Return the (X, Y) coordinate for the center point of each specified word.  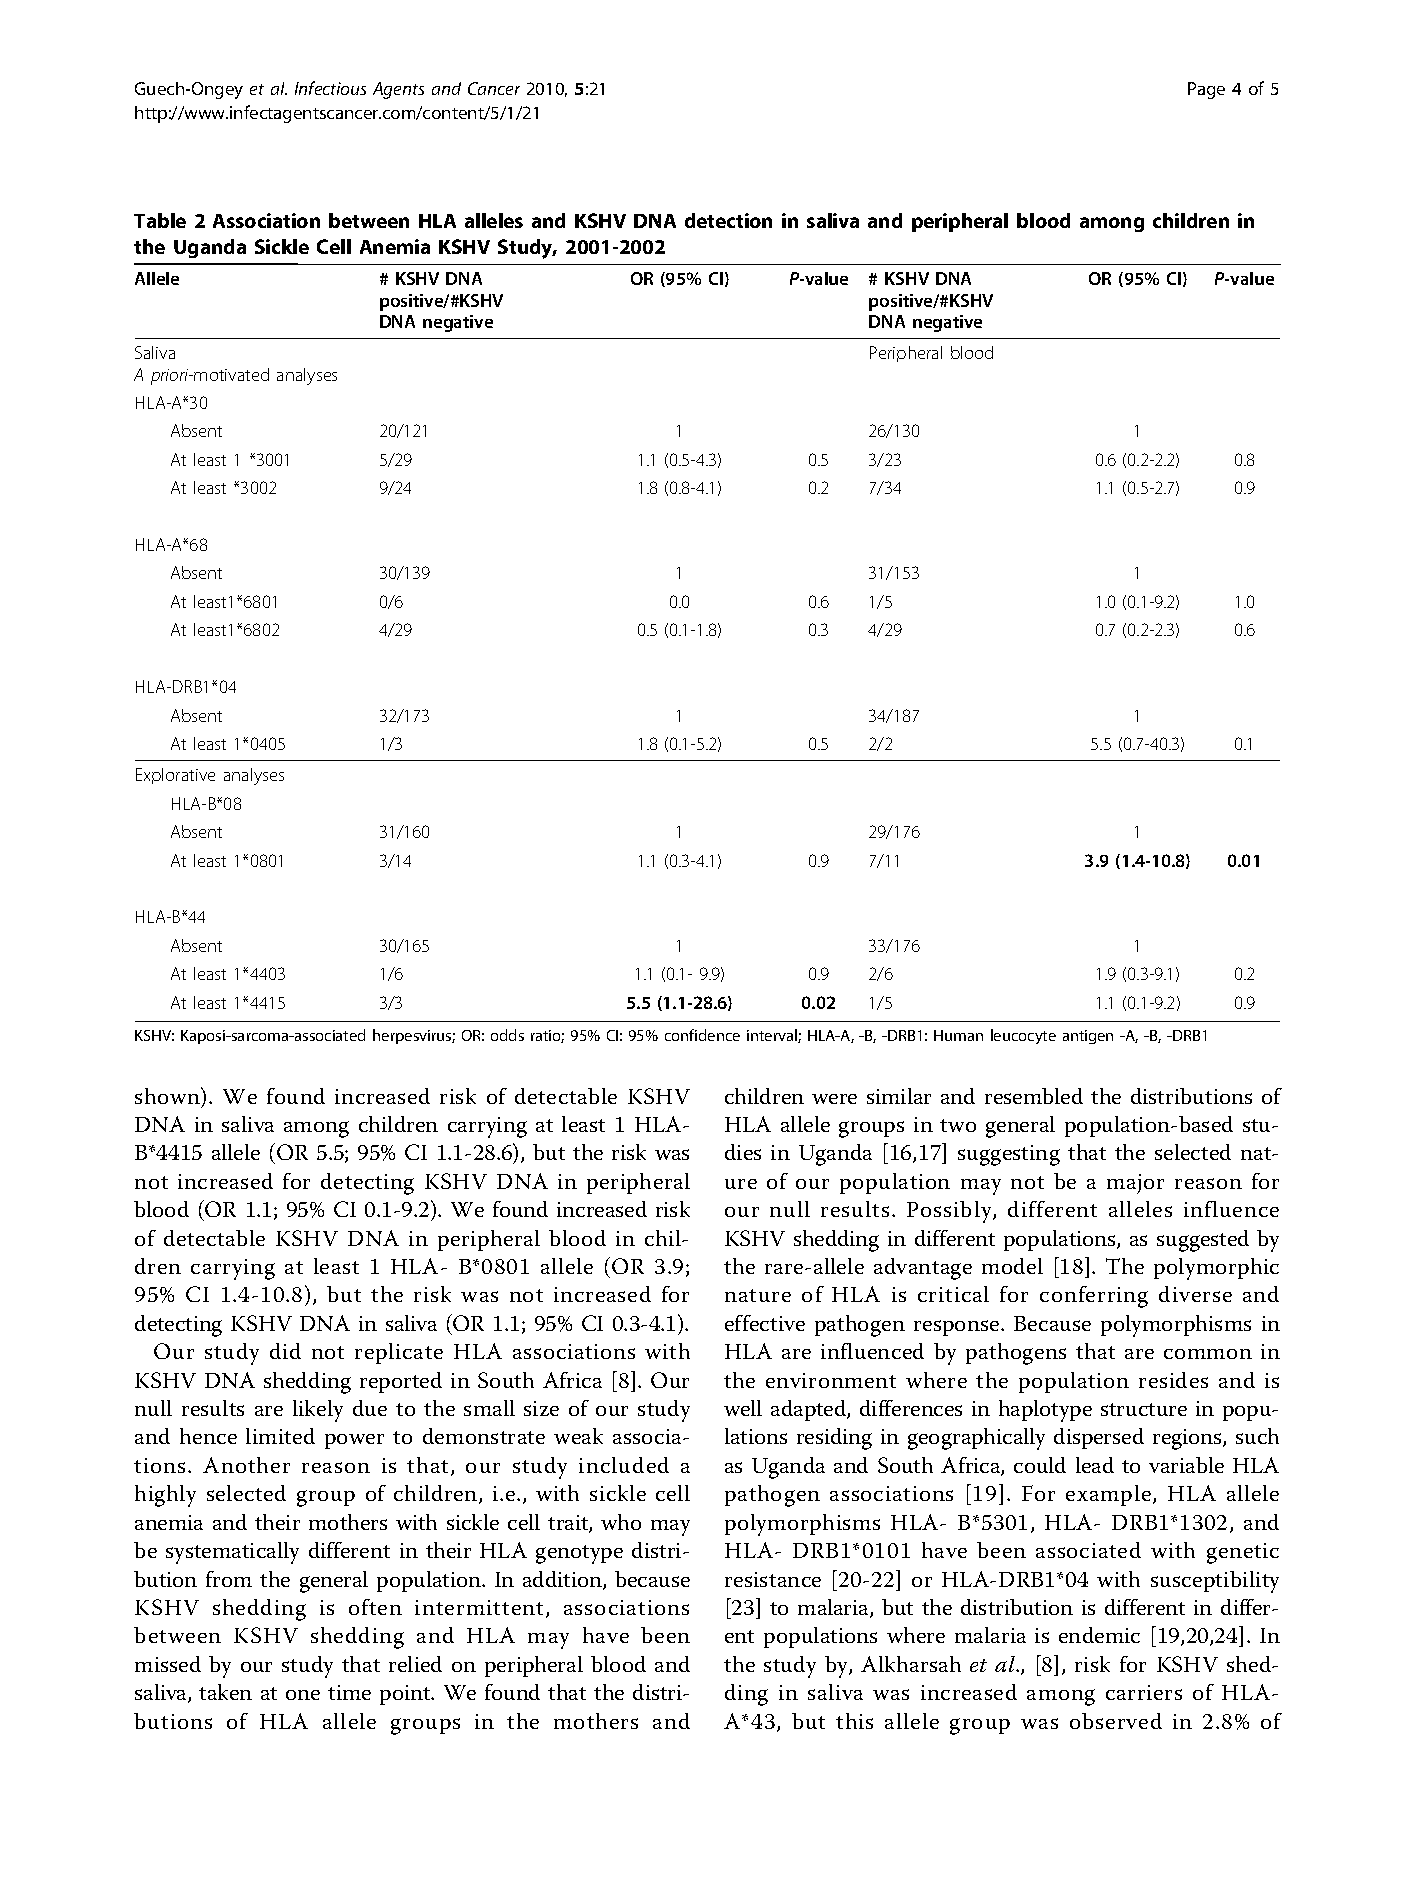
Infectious (330, 88)
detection (728, 220)
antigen (1088, 1037)
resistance (773, 1579)
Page (1206, 90)
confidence (702, 1035)
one (303, 1695)
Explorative (175, 776)
